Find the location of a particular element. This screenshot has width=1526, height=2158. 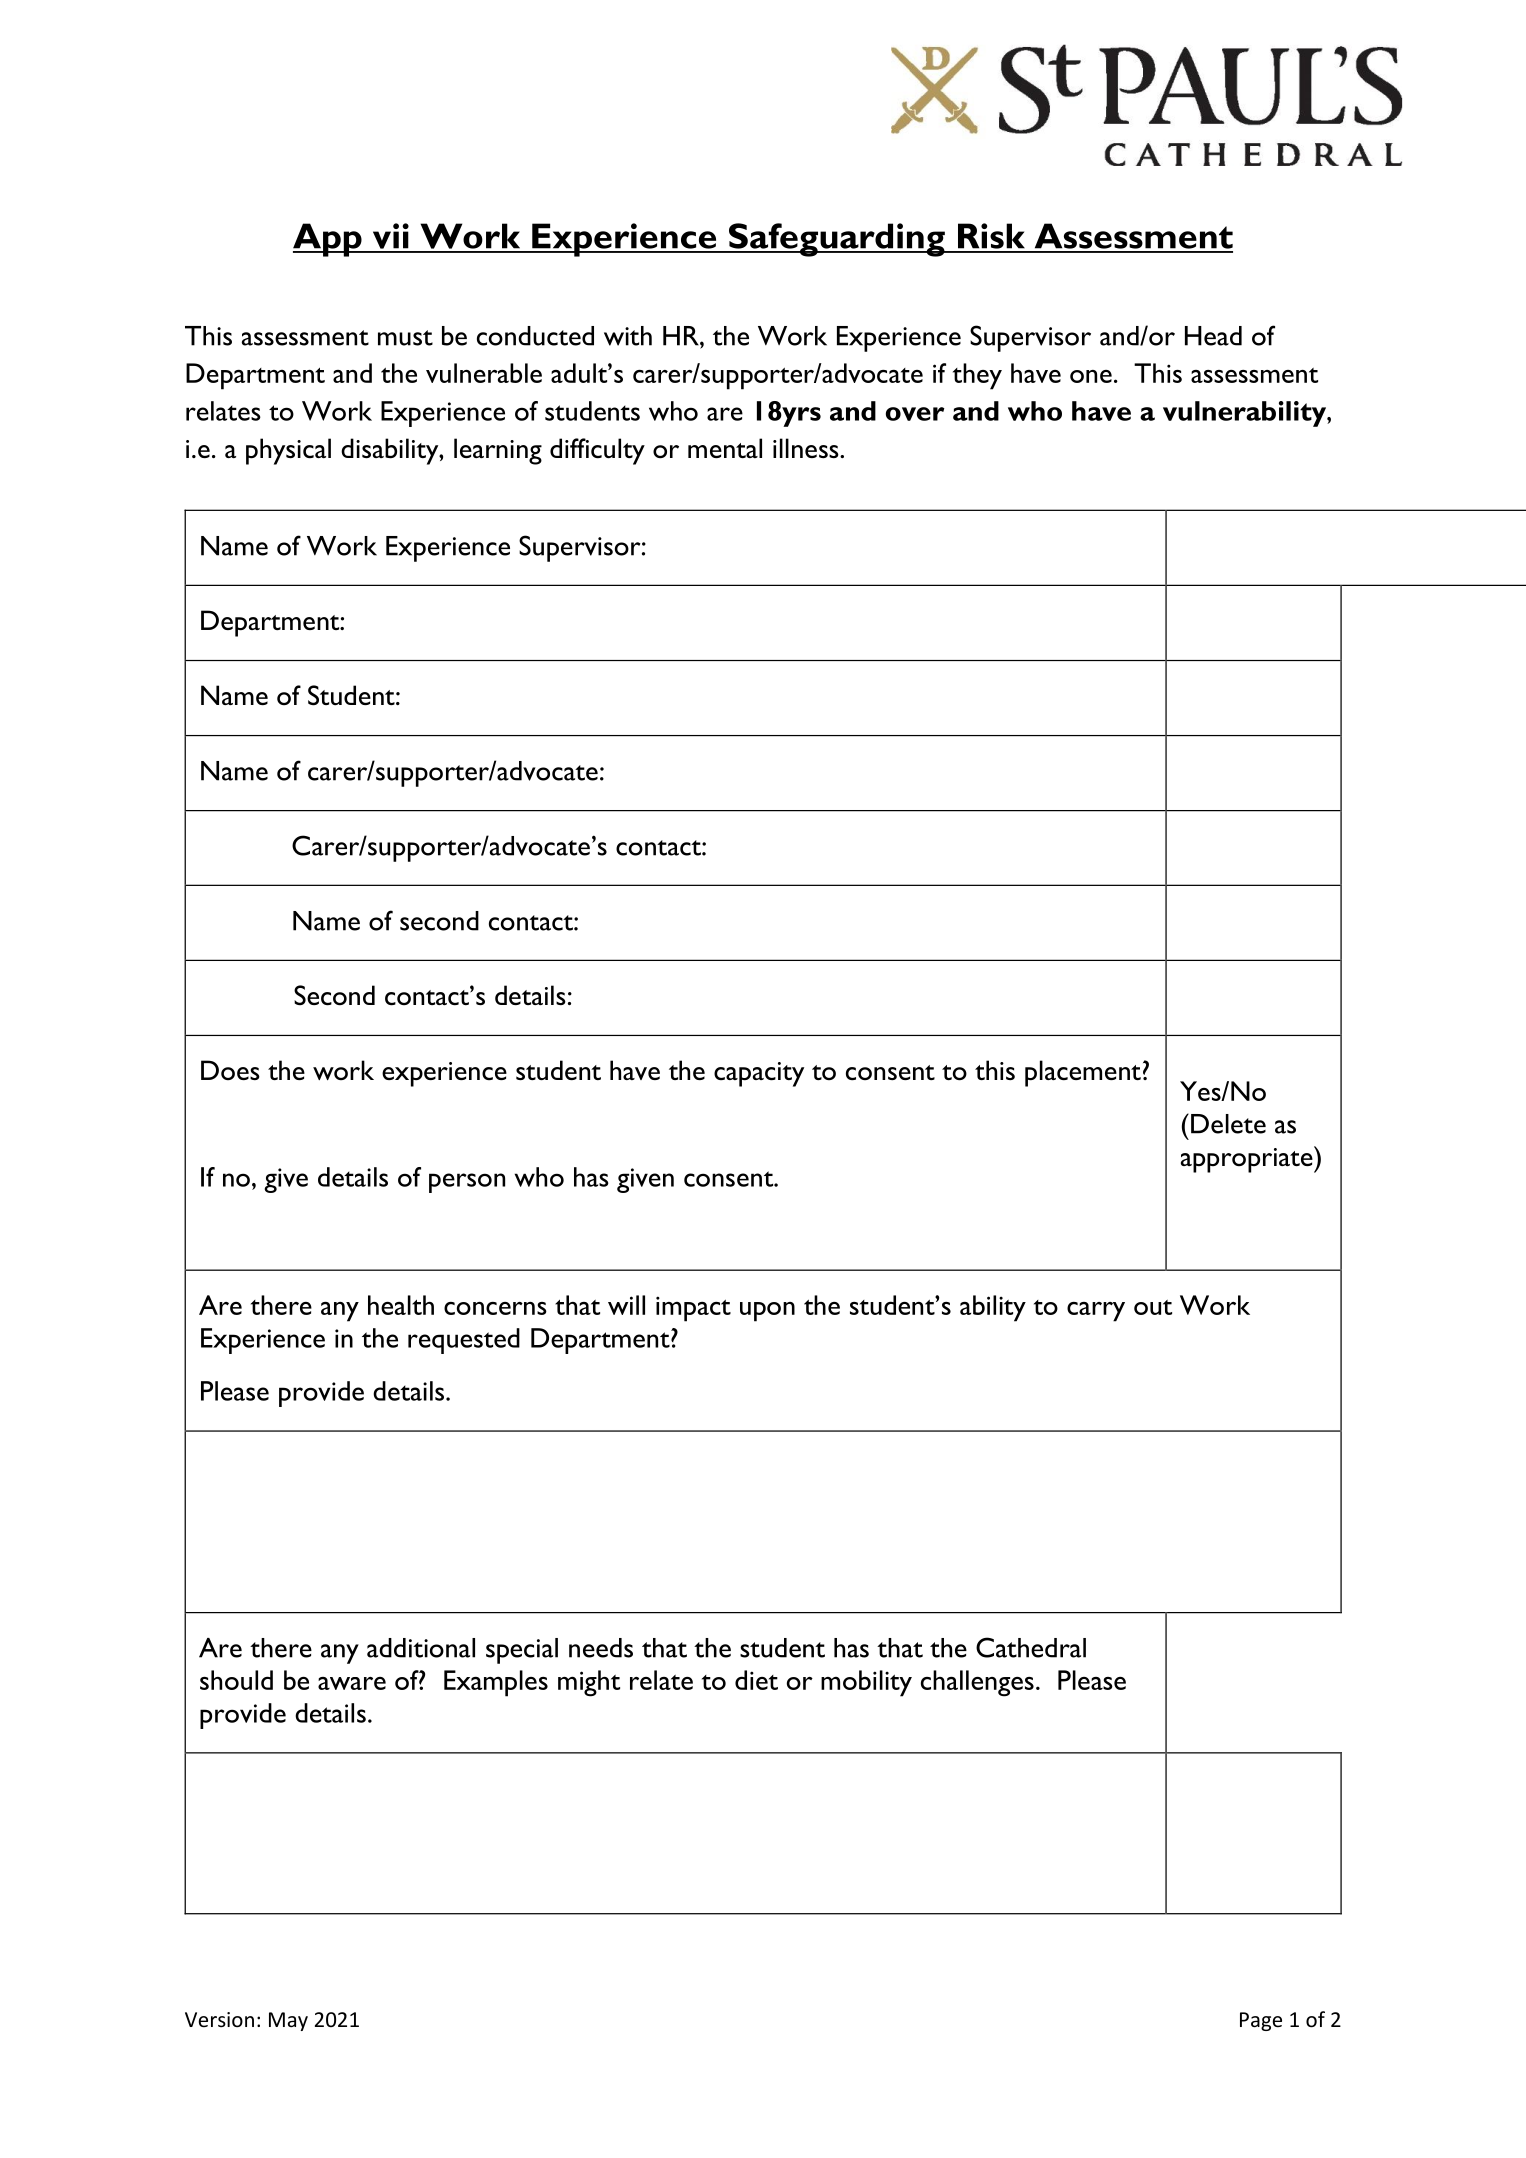

Page is located at coordinates (1261, 2021).
